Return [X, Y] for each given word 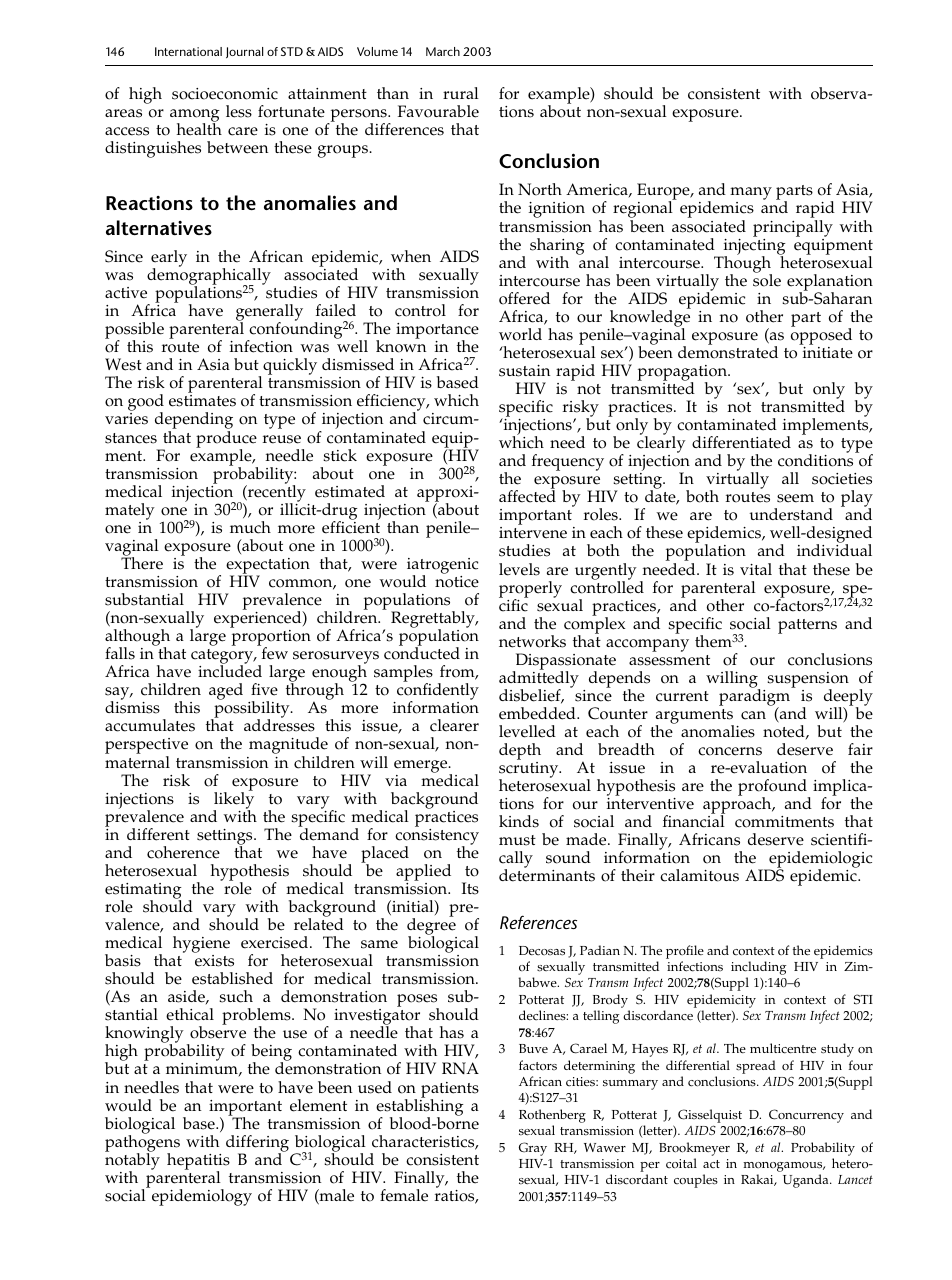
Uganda [807, 1181]
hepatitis [198, 1162]
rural [461, 93]
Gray [533, 1149]
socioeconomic [225, 94]
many [751, 195]
